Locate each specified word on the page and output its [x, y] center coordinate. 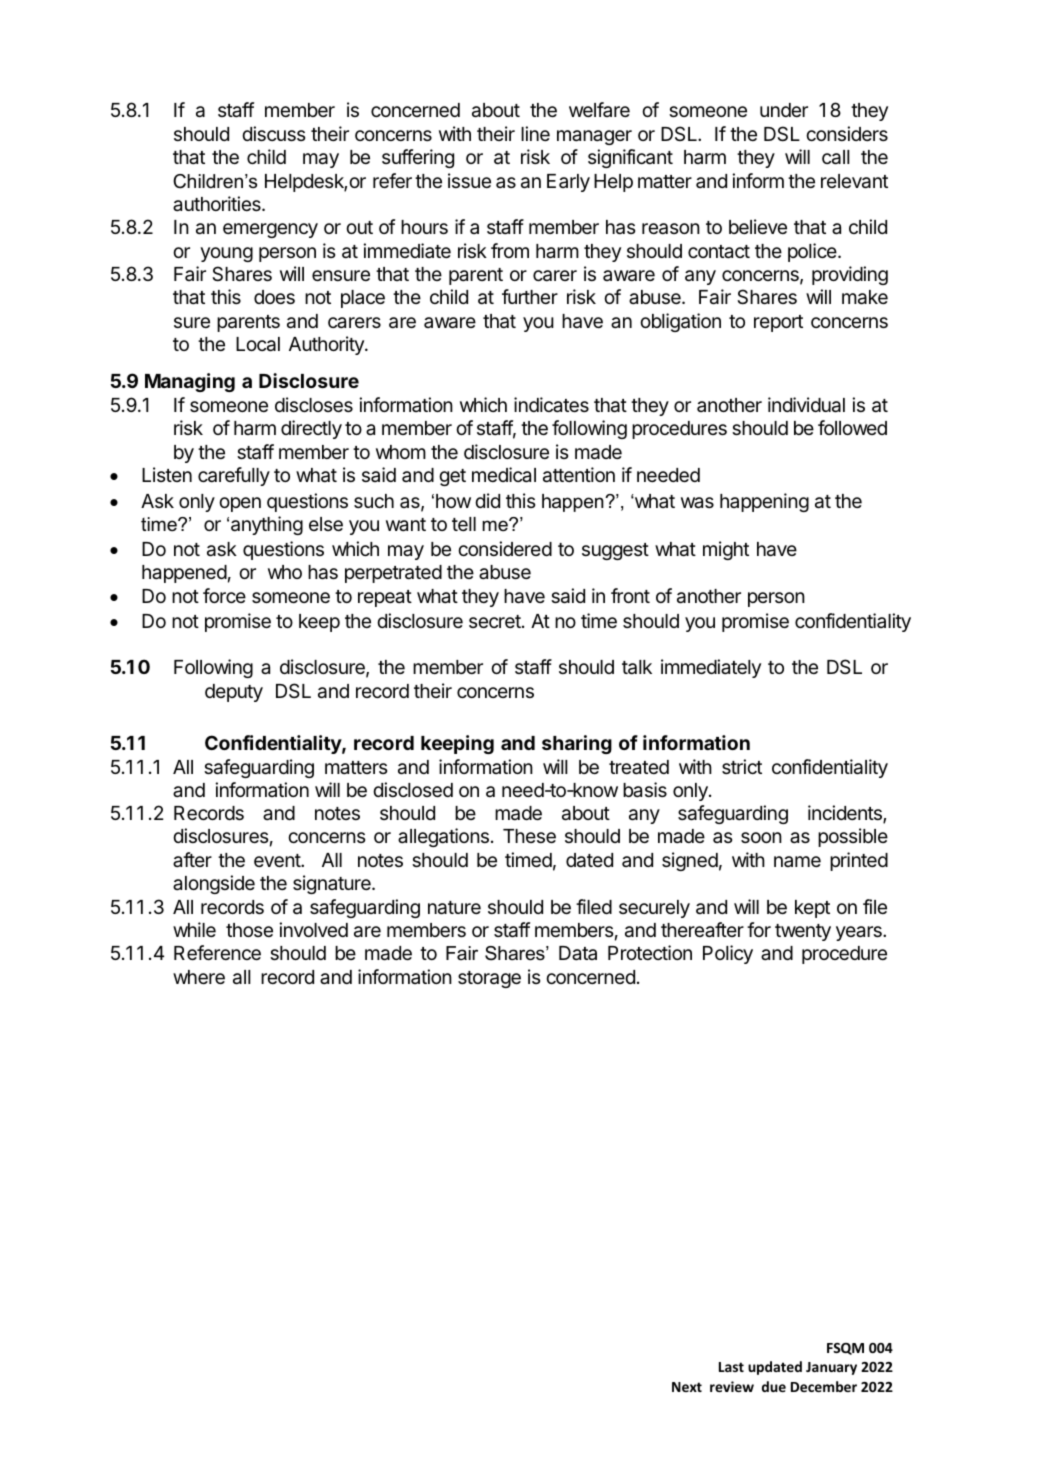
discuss [273, 133]
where [199, 977]
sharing [577, 744]
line [535, 133]
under [784, 110]
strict [742, 766]
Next [687, 1387]
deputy [234, 693]
